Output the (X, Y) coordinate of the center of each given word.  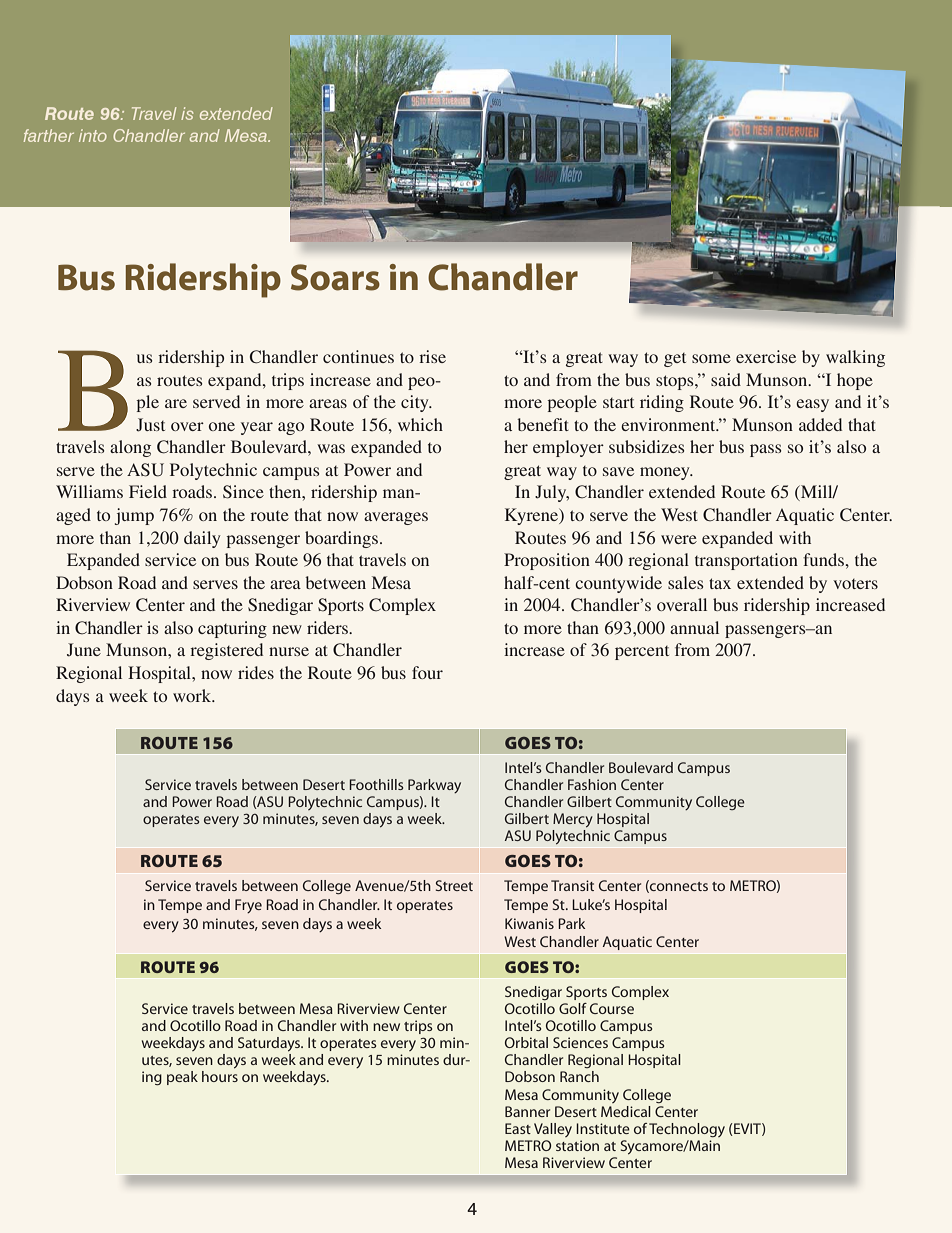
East (518, 1128)
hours (220, 1076)
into (93, 135)
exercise (766, 356)
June (84, 650)
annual (694, 627)
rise (432, 356)
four (427, 672)
